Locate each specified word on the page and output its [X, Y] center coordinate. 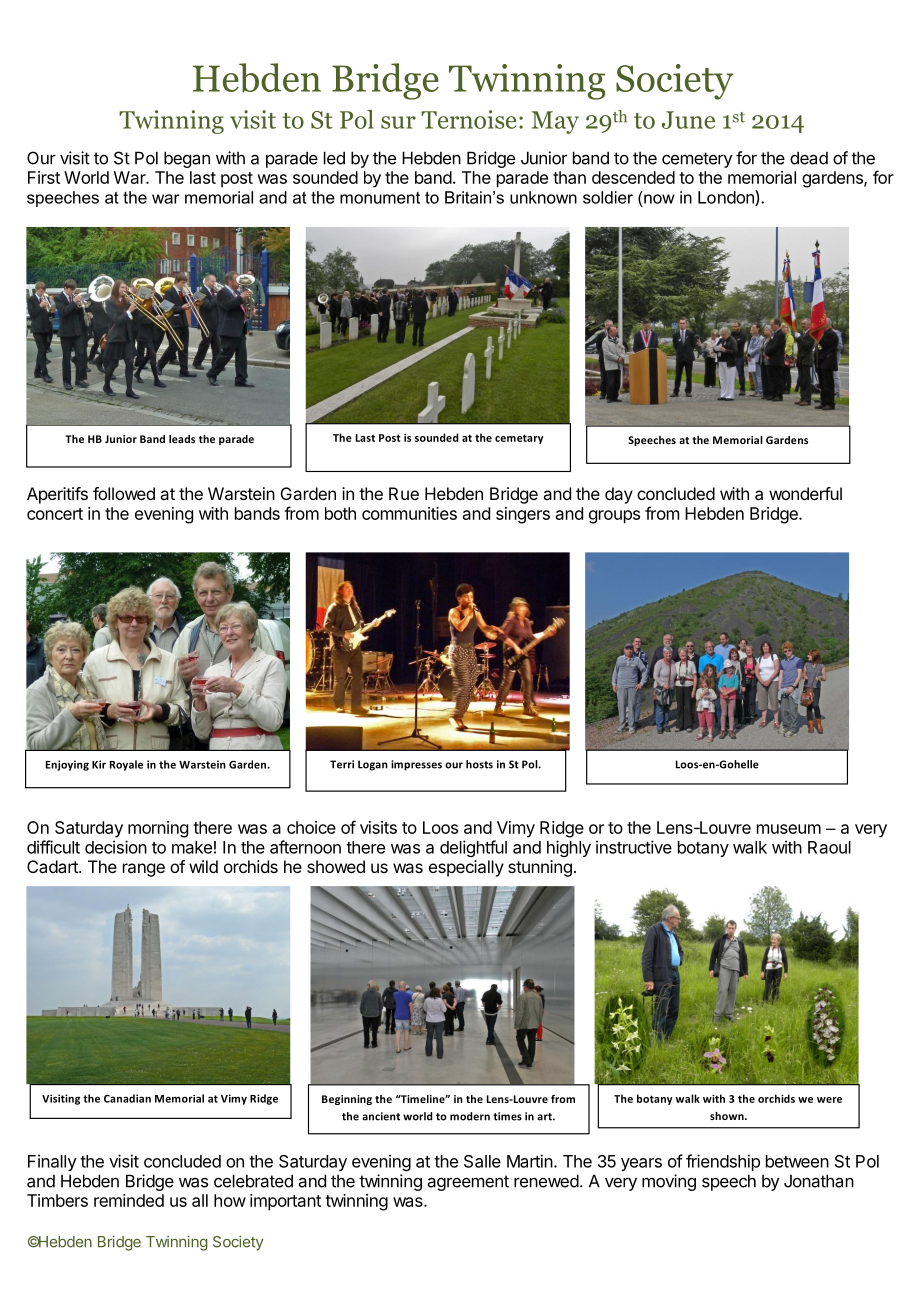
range [144, 870]
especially [466, 868]
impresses [416, 765]
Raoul [829, 847]
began [187, 159]
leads [182, 439]
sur [398, 122]
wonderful [805, 493]
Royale [126, 765]
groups [614, 517]
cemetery [697, 160]
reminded [129, 1200]
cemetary [519, 439]
